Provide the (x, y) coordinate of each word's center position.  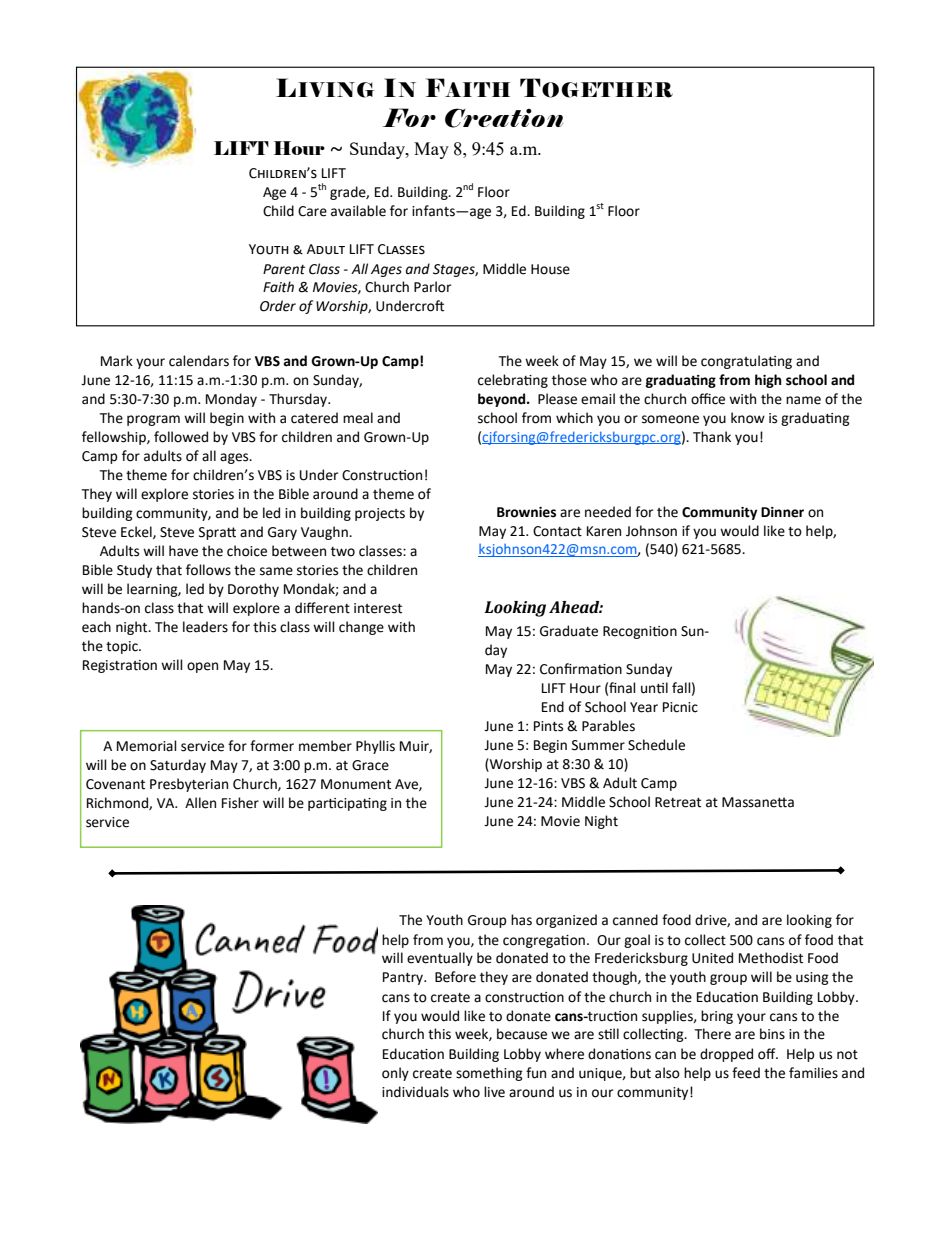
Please (557, 399)
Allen (200, 803)
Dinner (782, 512)
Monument (356, 784)
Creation (504, 118)
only (395, 1074)
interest (378, 608)
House (550, 269)
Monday (231, 400)
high (768, 381)
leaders (205, 627)
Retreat (678, 802)
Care (312, 211)
